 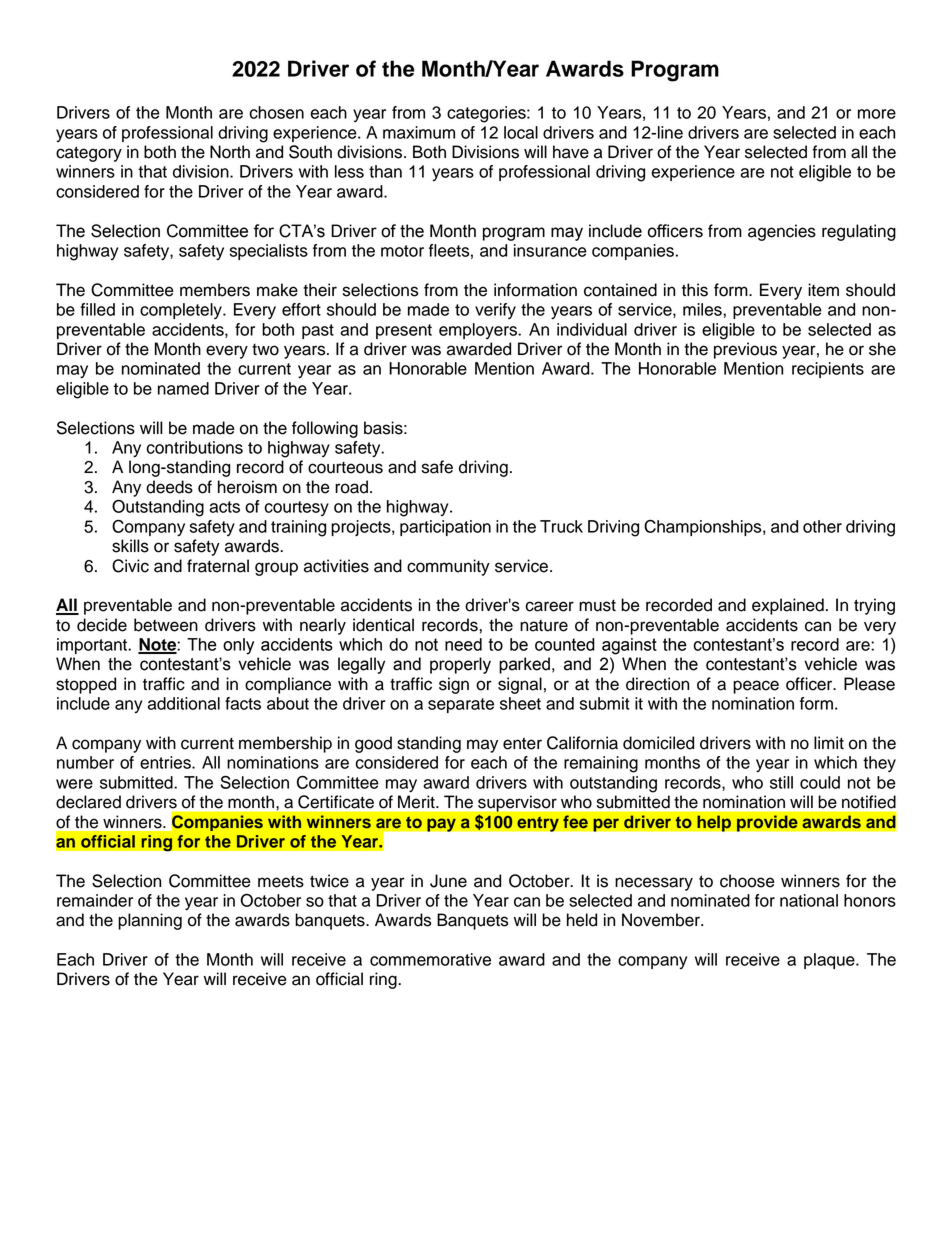 I want to click on more, so click(x=877, y=114).
